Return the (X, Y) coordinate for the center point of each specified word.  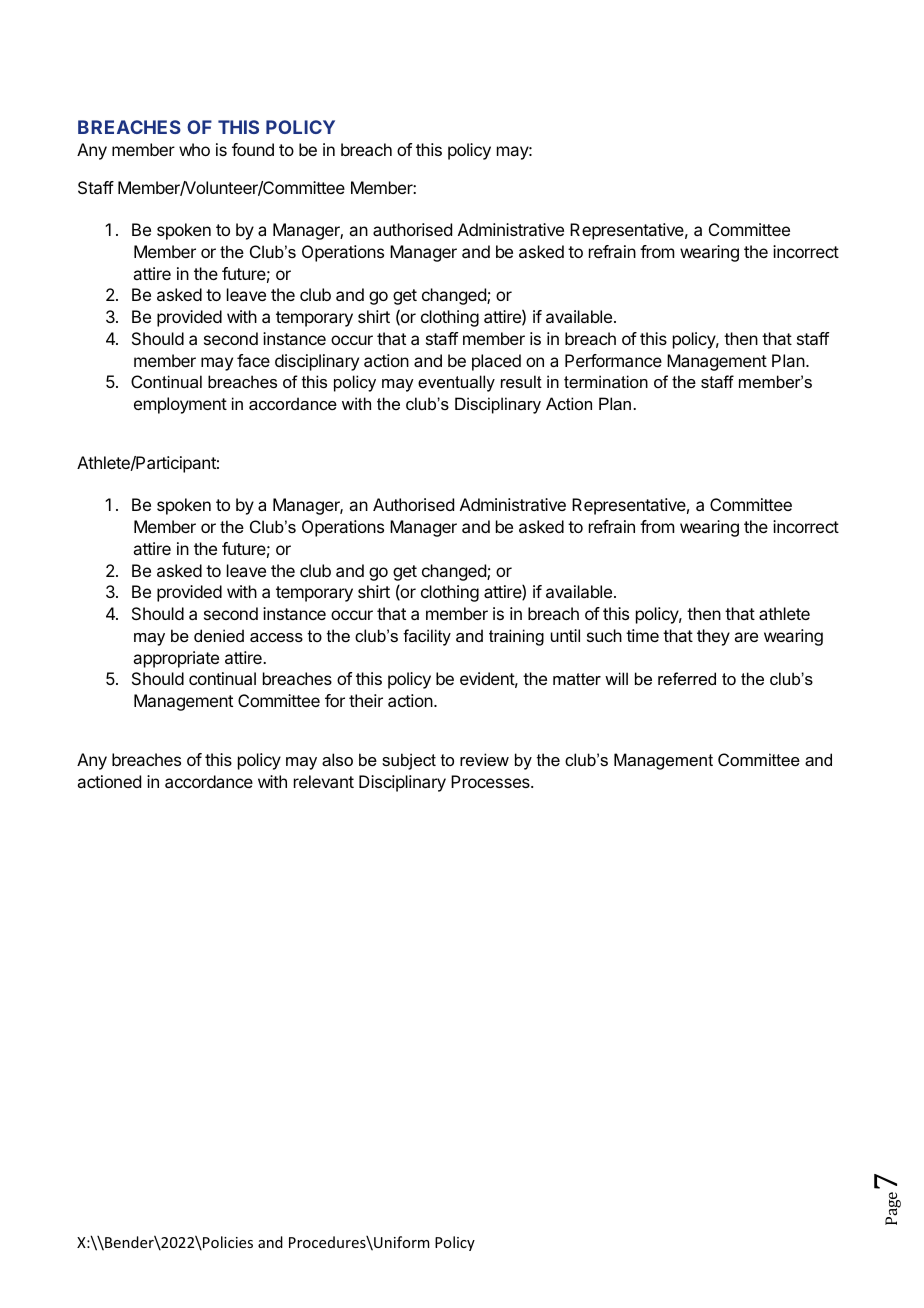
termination (606, 381)
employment (180, 405)
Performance (613, 360)
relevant (324, 781)
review (484, 759)
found (253, 149)
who (194, 149)
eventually (456, 383)
